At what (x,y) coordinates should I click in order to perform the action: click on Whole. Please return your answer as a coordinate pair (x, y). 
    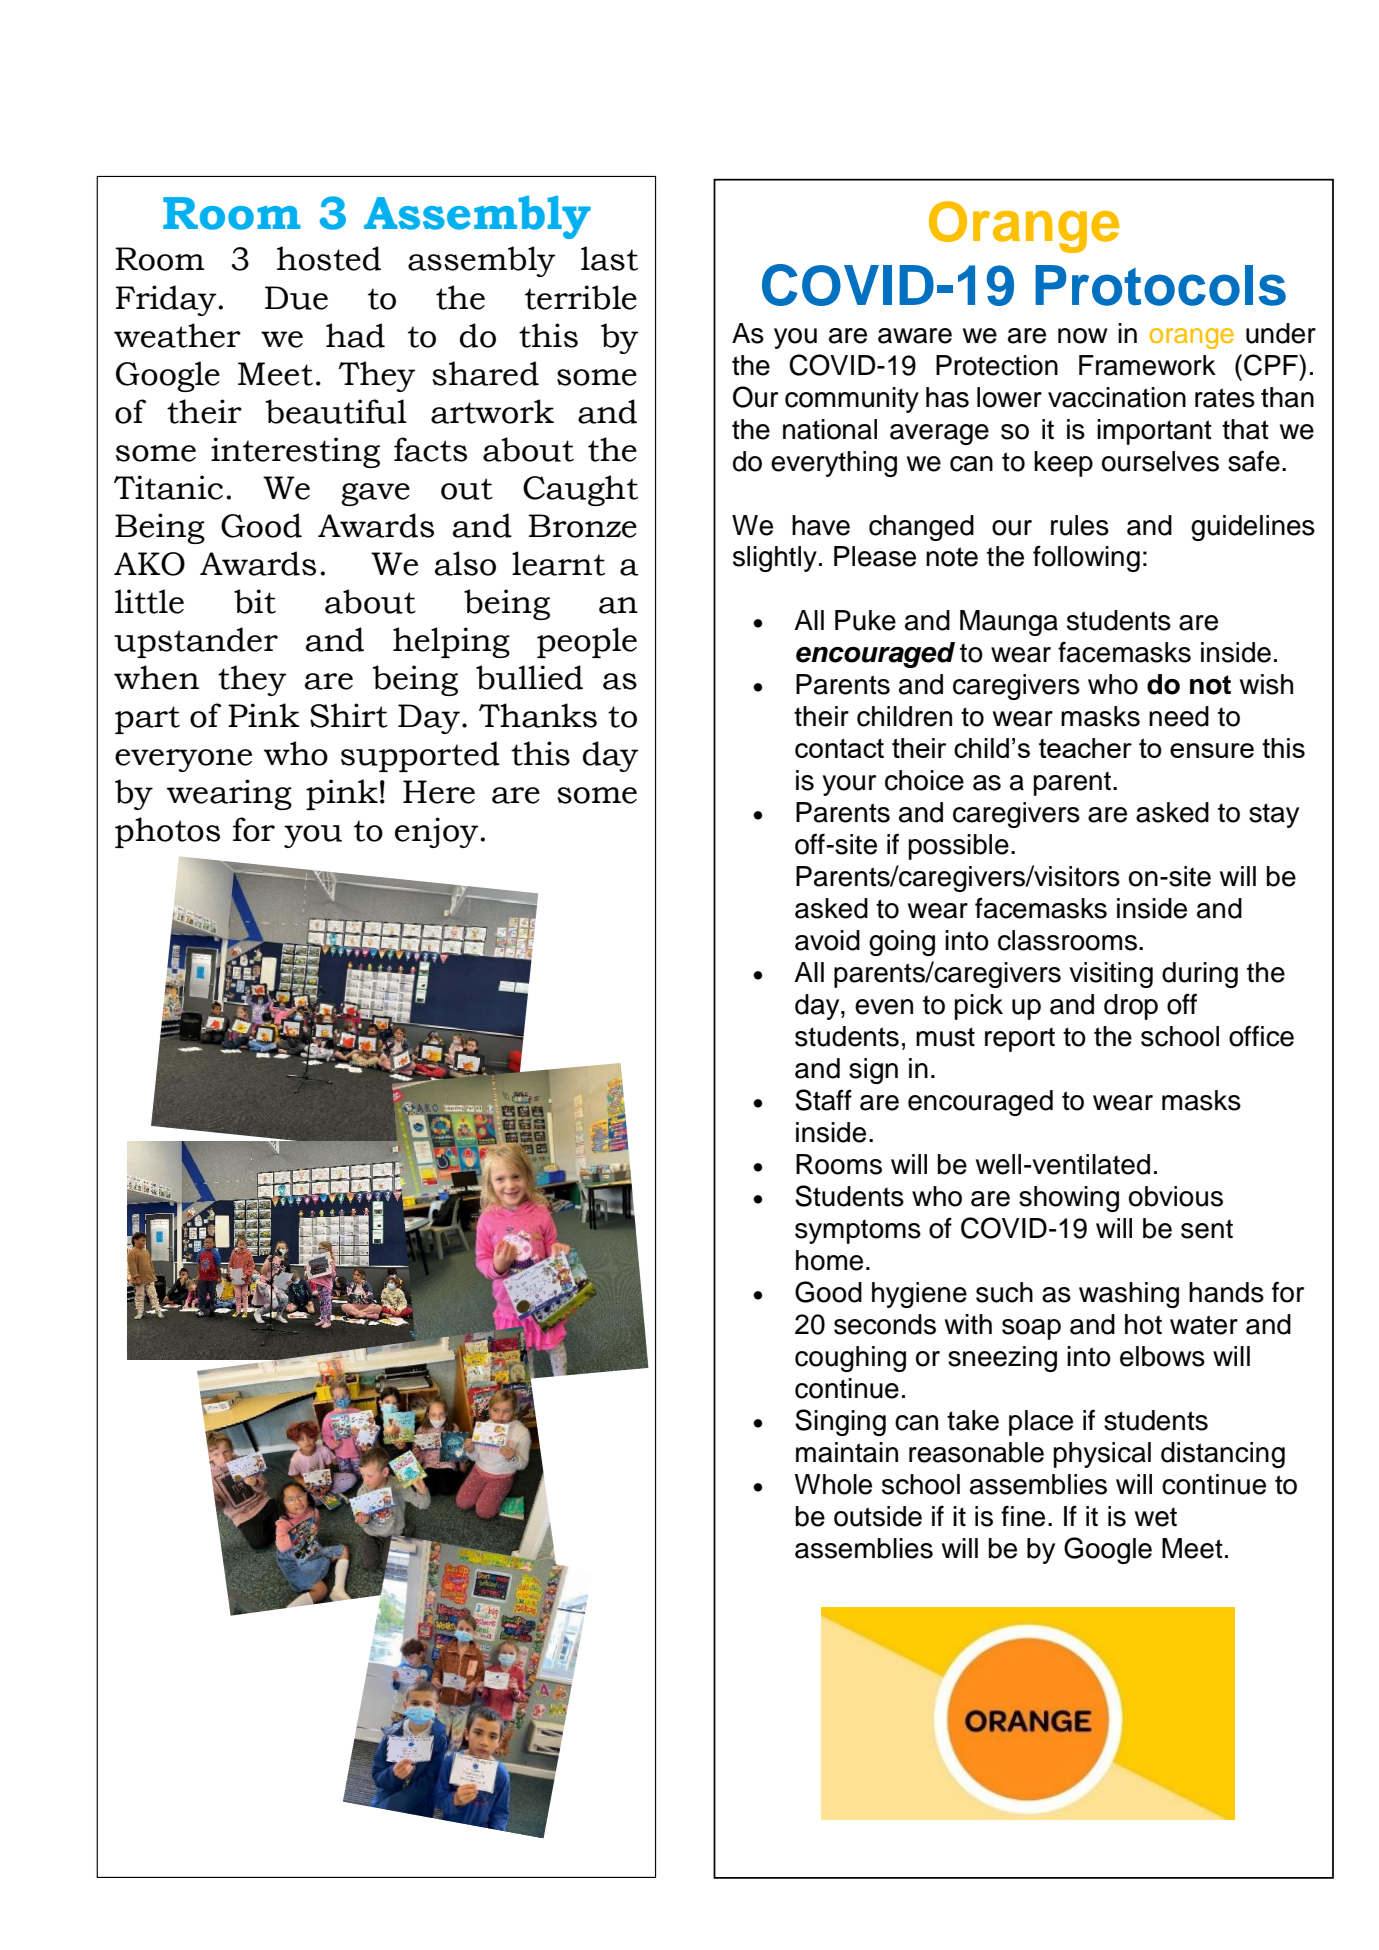
    Looking at the image, I should click on (833, 1484).
